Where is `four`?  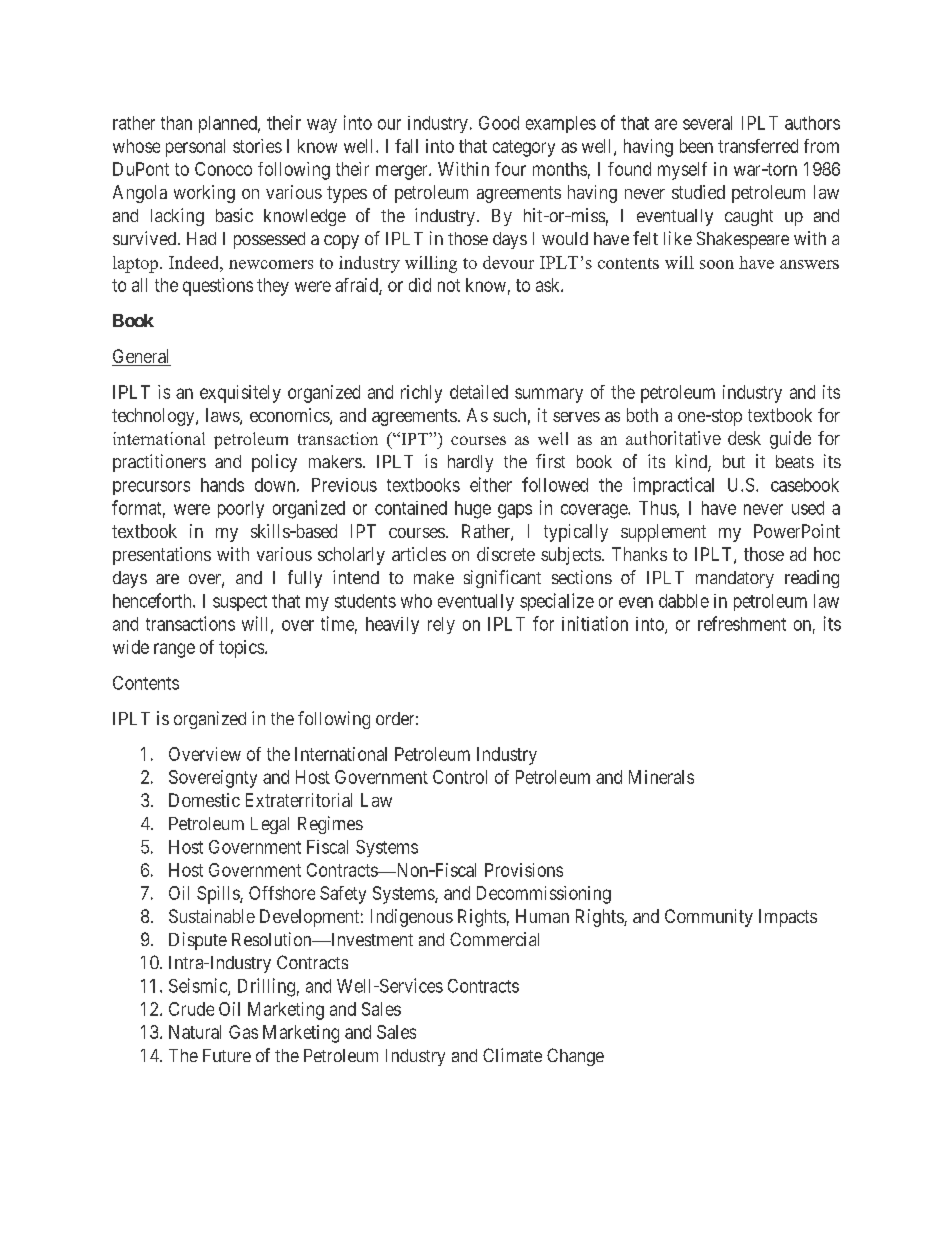
four is located at coordinates (510, 169).
